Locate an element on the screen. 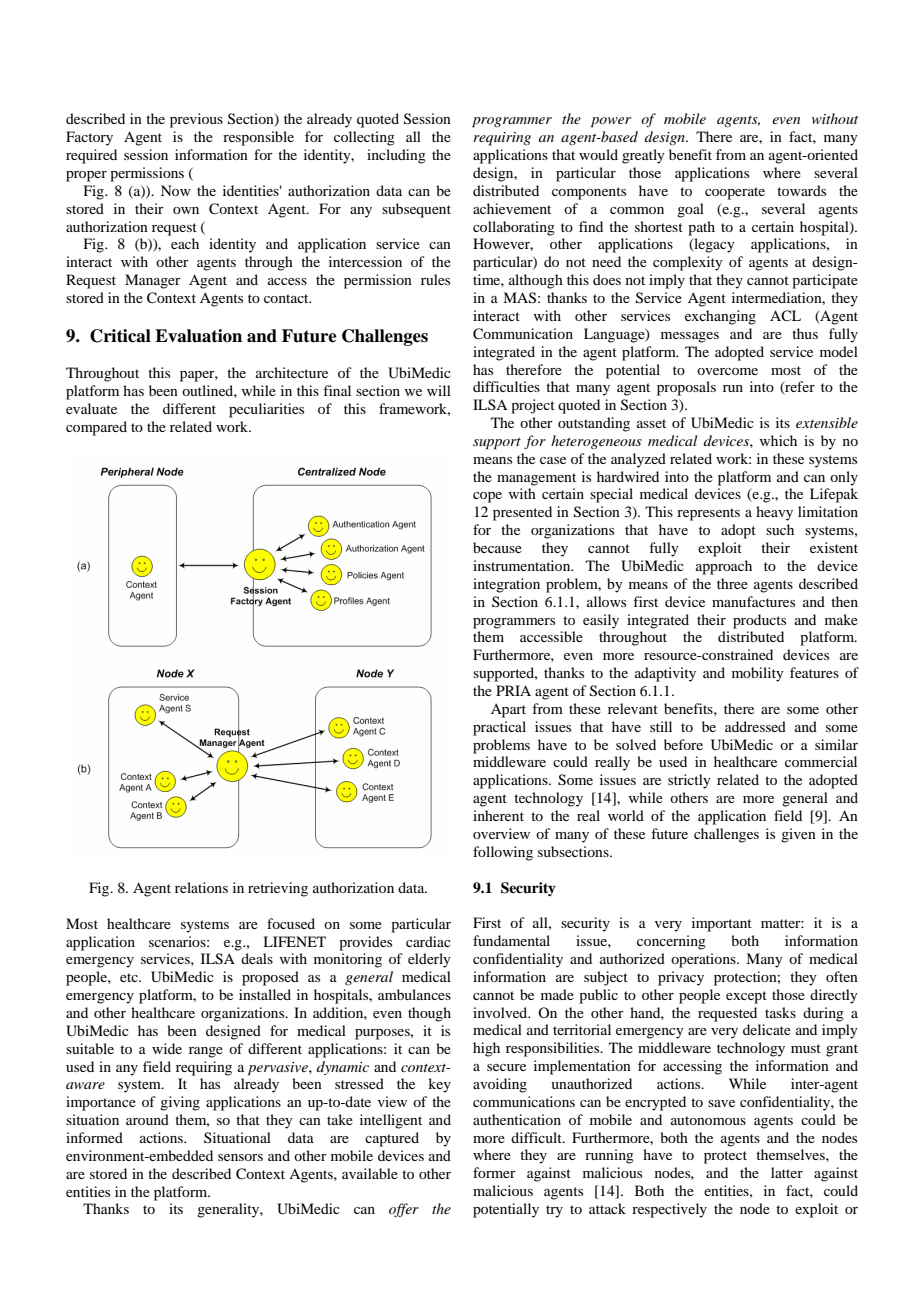 This screenshot has width=924, height=1308. sensors is located at coordinates (240, 1157).
